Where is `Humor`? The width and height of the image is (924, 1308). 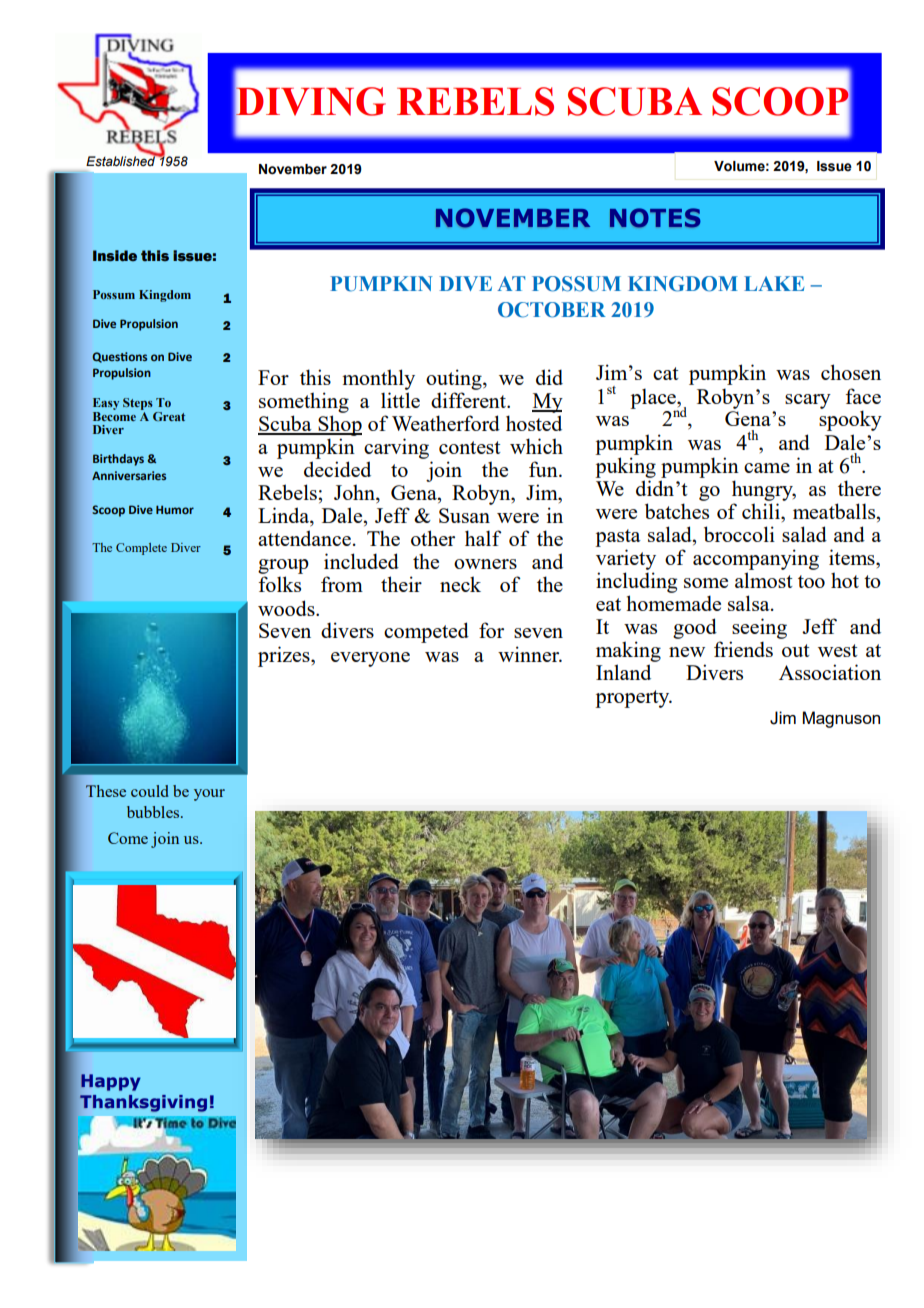 Humor is located at coordinates (175, 509).
